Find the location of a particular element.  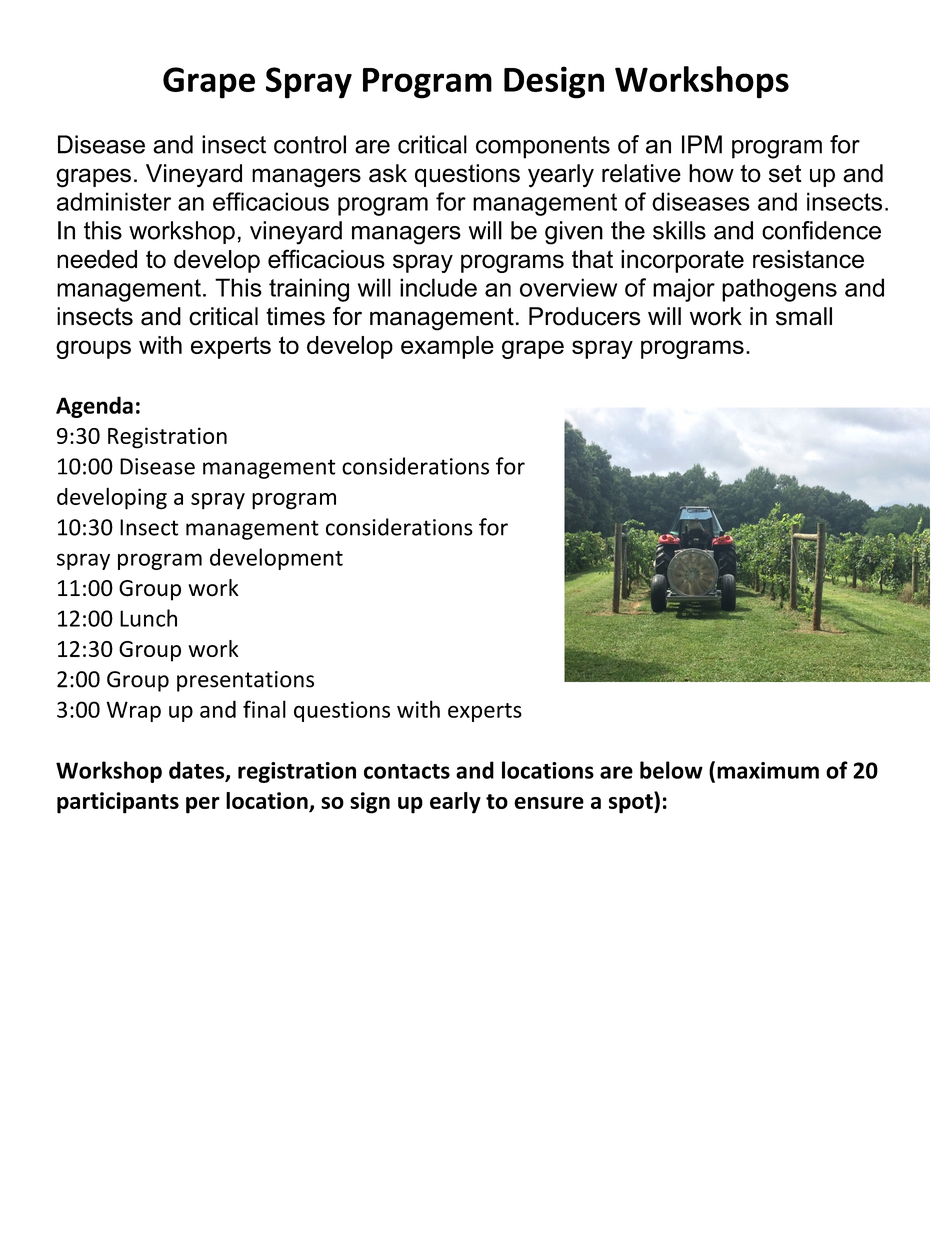

Lunch is located at coordinates (148, 618).
